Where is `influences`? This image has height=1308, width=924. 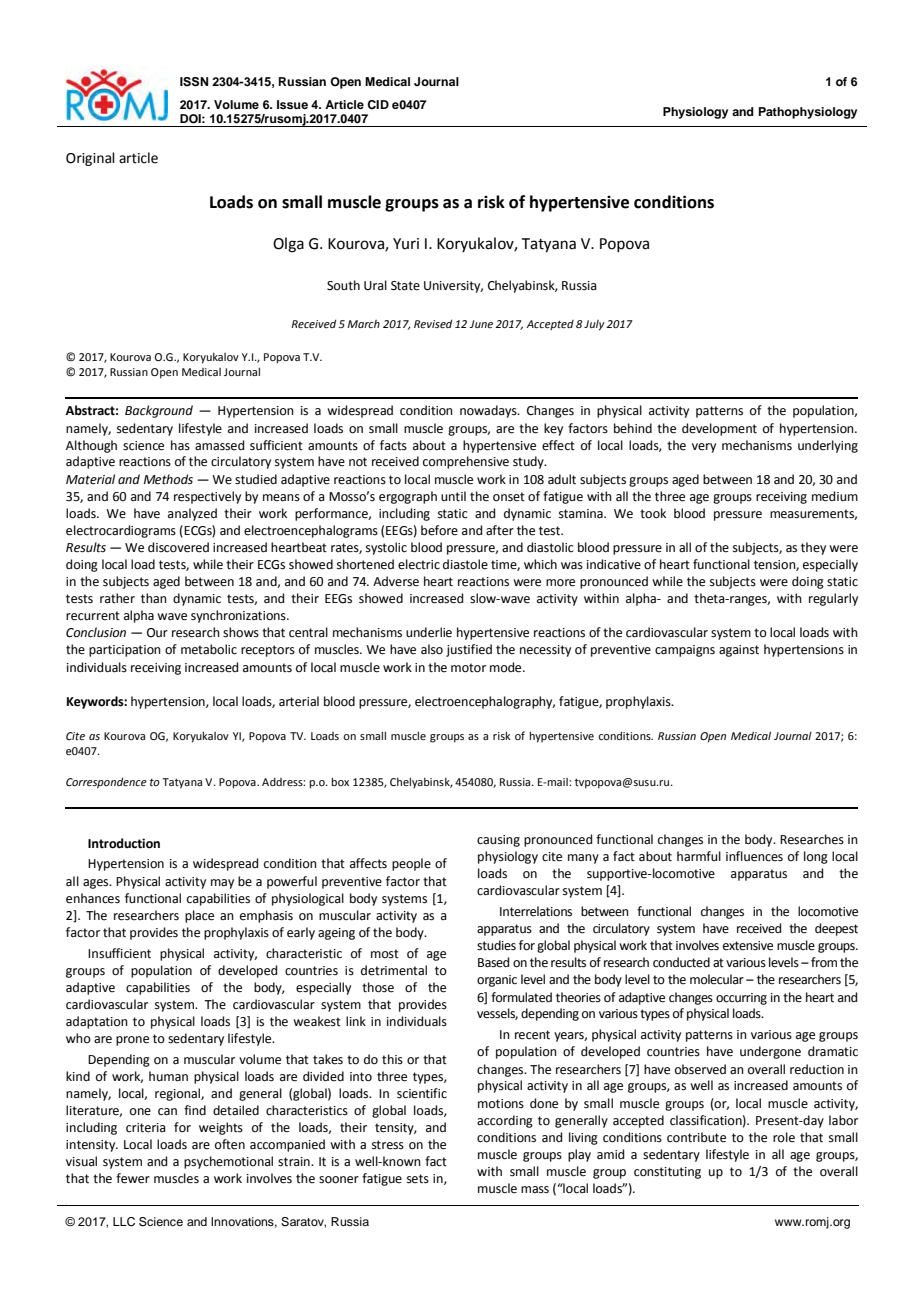
influences is located at coordinates (754, 856).
